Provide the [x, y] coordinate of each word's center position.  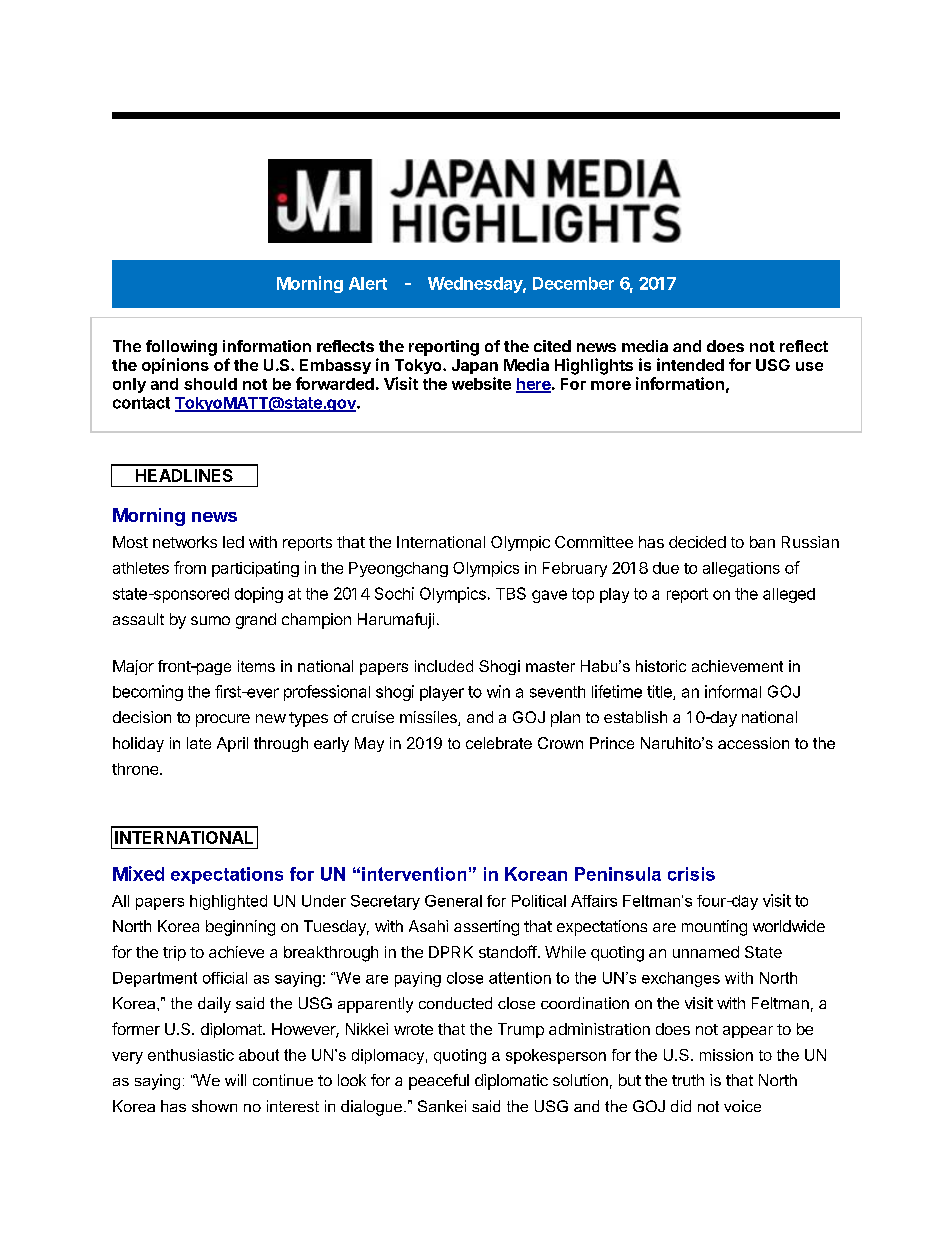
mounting [714, 928]
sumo [210, 620]
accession [753, 743]
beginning [240, 928]
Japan [475, 366]
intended [690, 364]
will [235, 1080]
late [199, 743]
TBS [511, 593]
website [481, 383]
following [181, 348]
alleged [789, 595]
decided [697, 542]
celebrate [499, 743]
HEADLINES [184, 475]
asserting [486, 928]
